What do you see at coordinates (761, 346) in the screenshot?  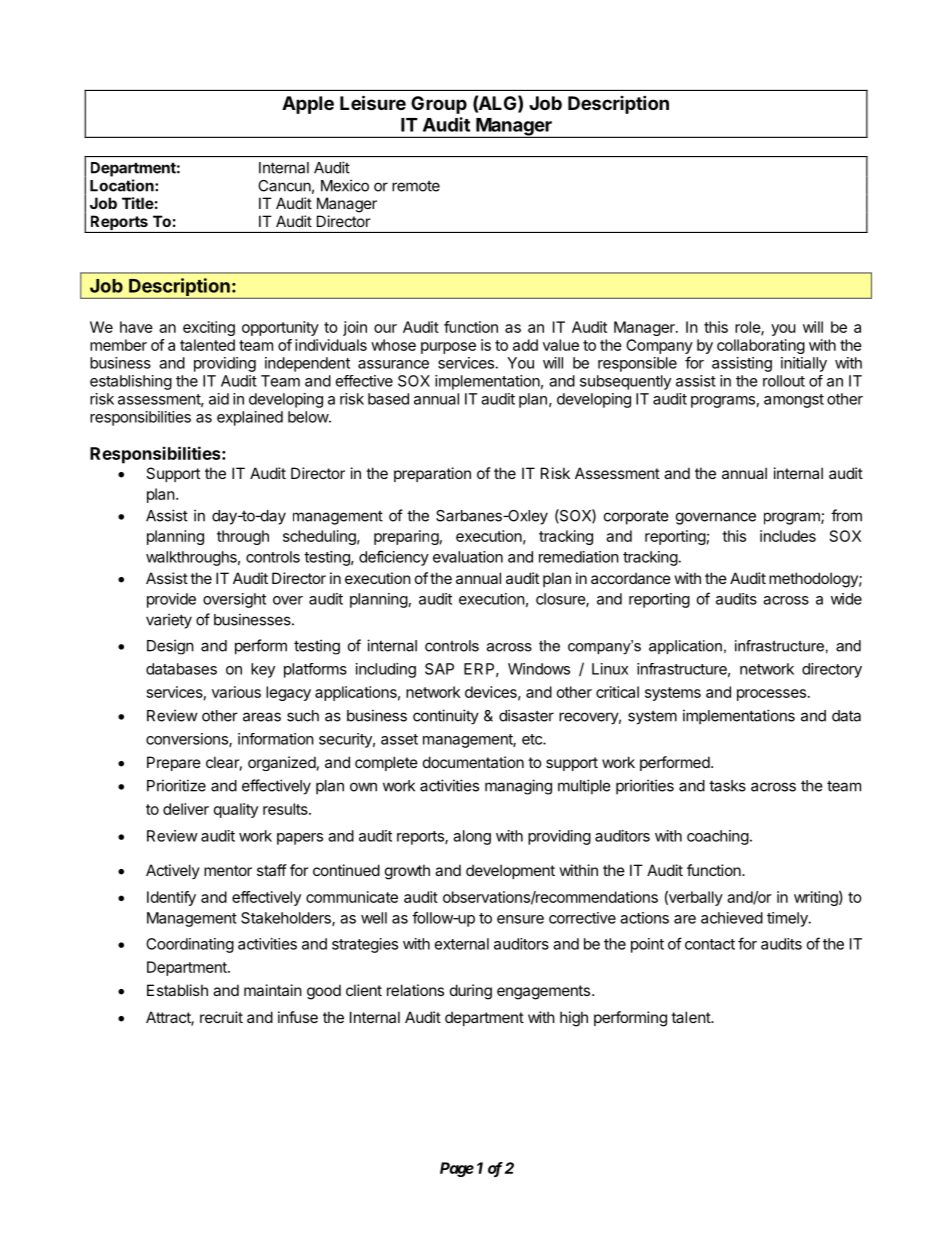 I see `collaborating` at bounding box center [761, 346].
